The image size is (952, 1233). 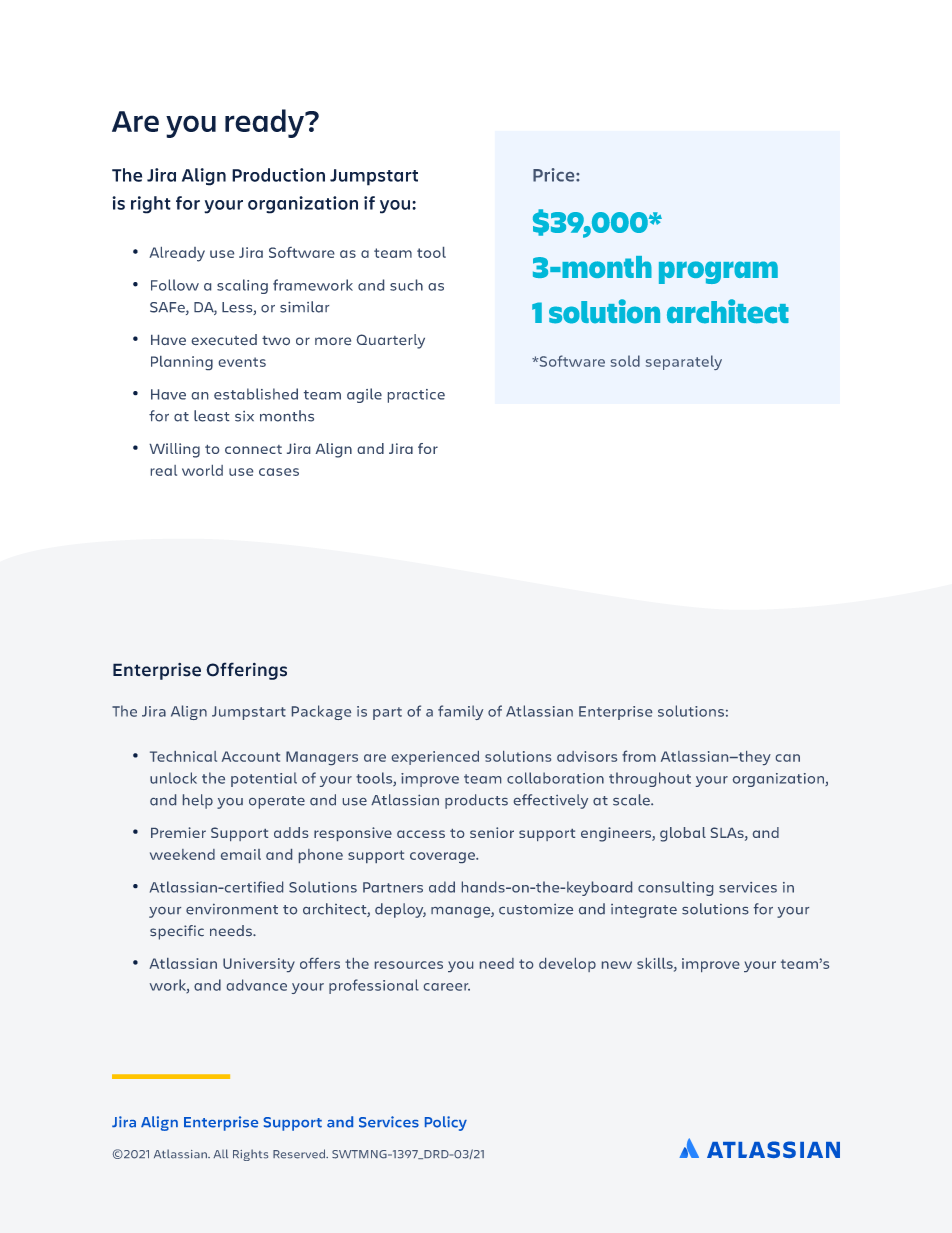 I want to click on from, so click(x=639, y=756).
